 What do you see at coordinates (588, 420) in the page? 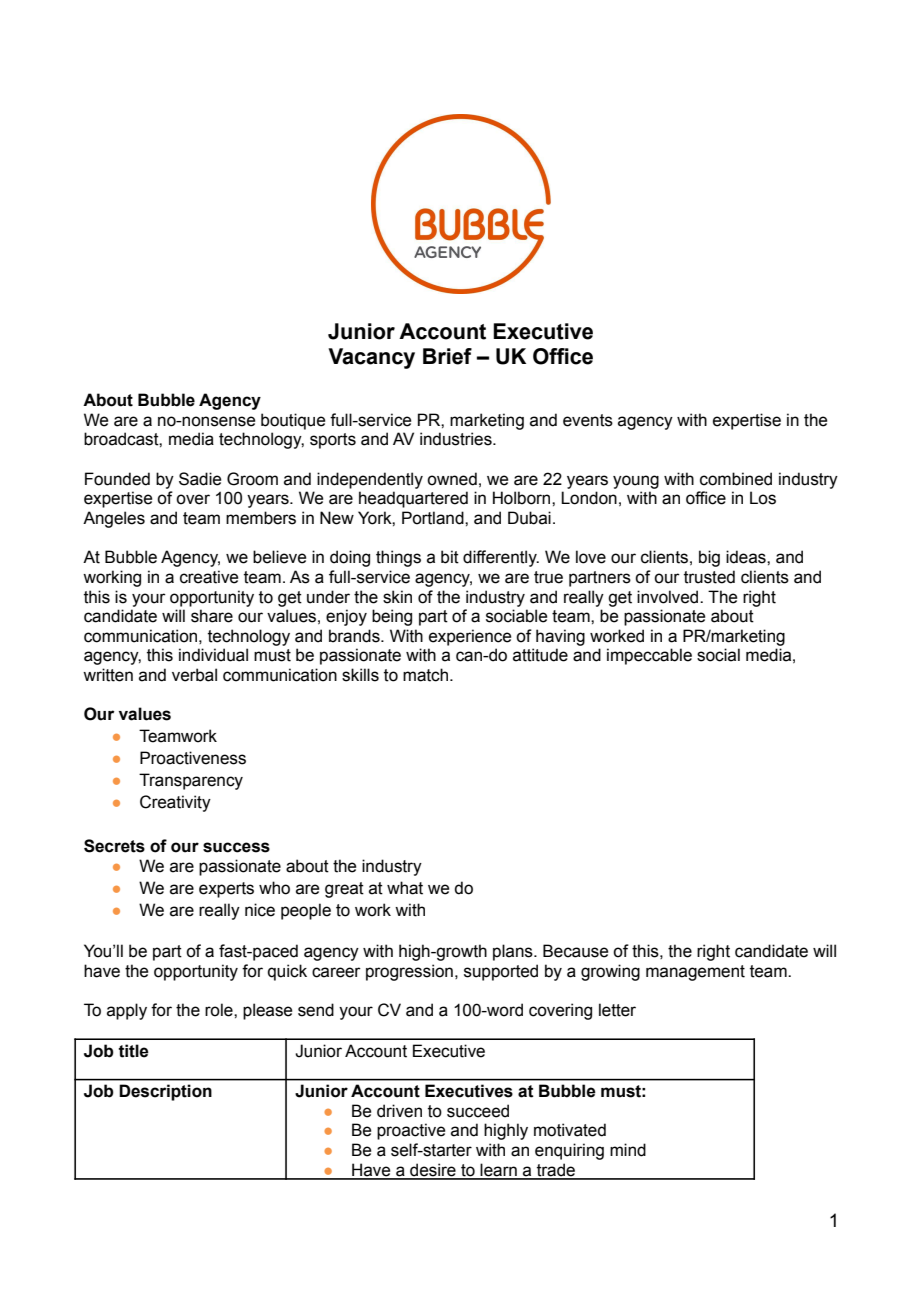
I see `events` at bounding box center [588, 420].
